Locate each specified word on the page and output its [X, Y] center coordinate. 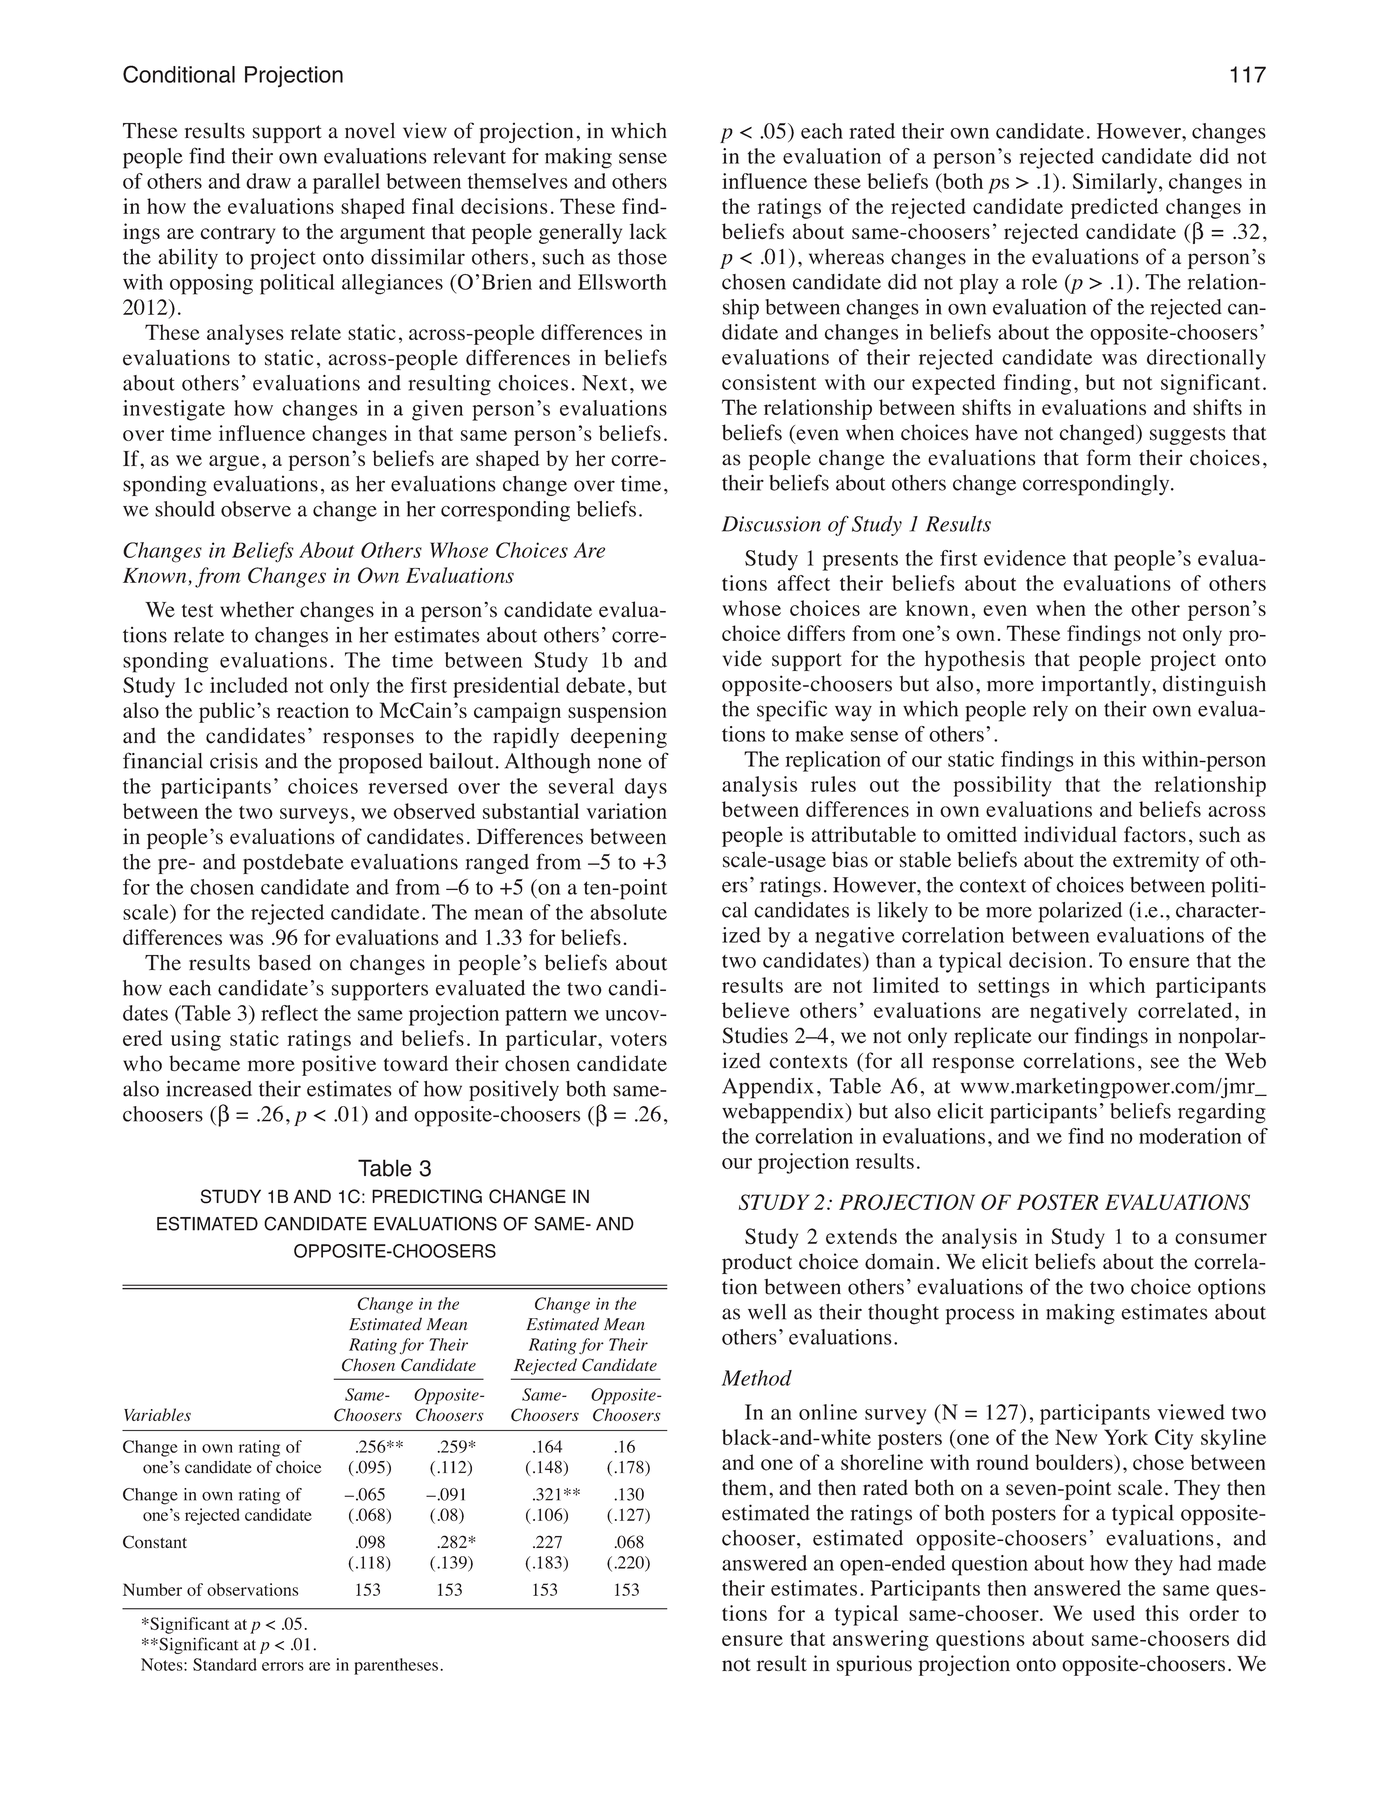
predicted [1114, 208]
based [284, 962]
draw [268, 181]
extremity [1156, 861]
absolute [628, 912]
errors [283, 1666]
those [642, 257]
